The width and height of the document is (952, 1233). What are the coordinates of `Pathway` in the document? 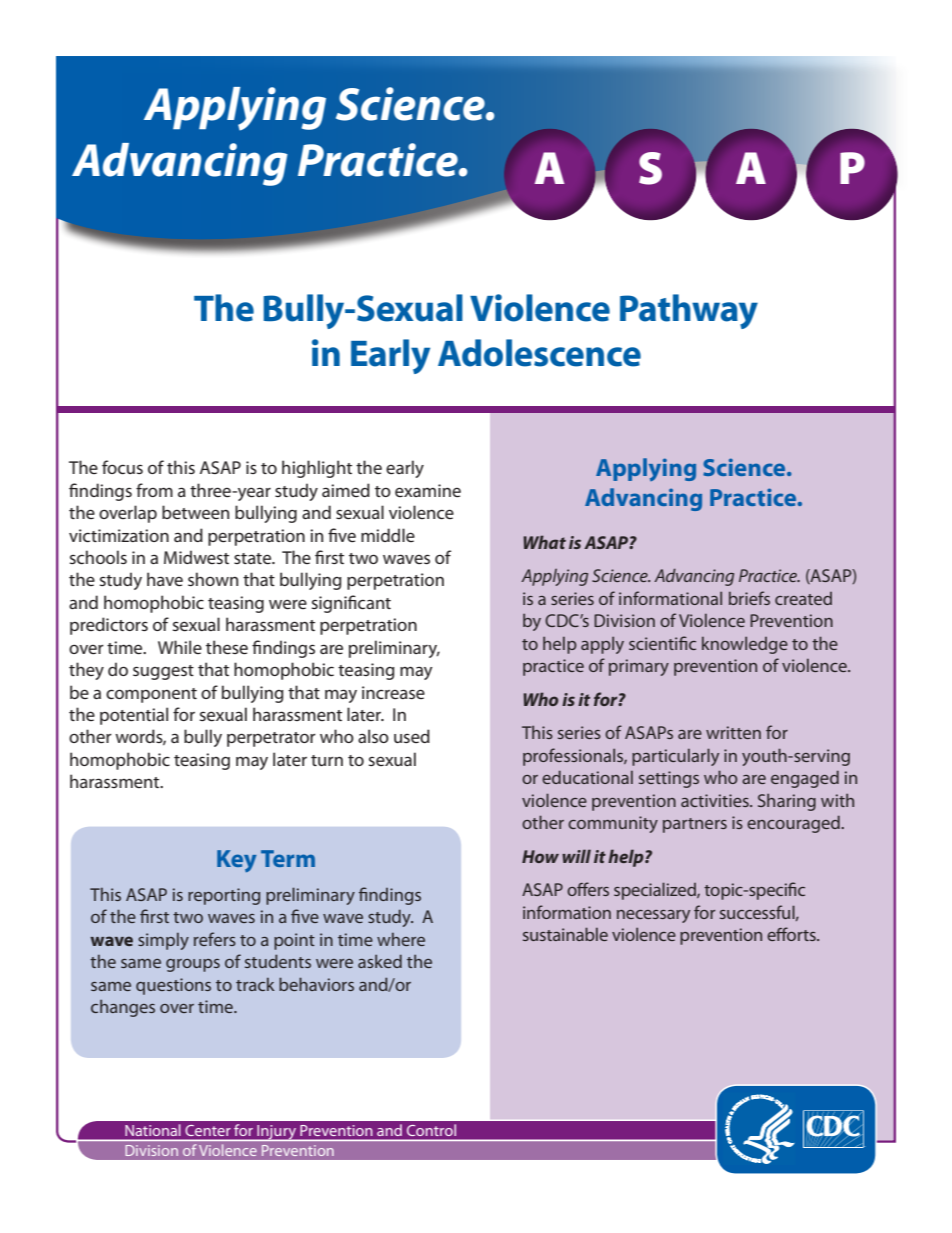 It's located at (689, 311).
